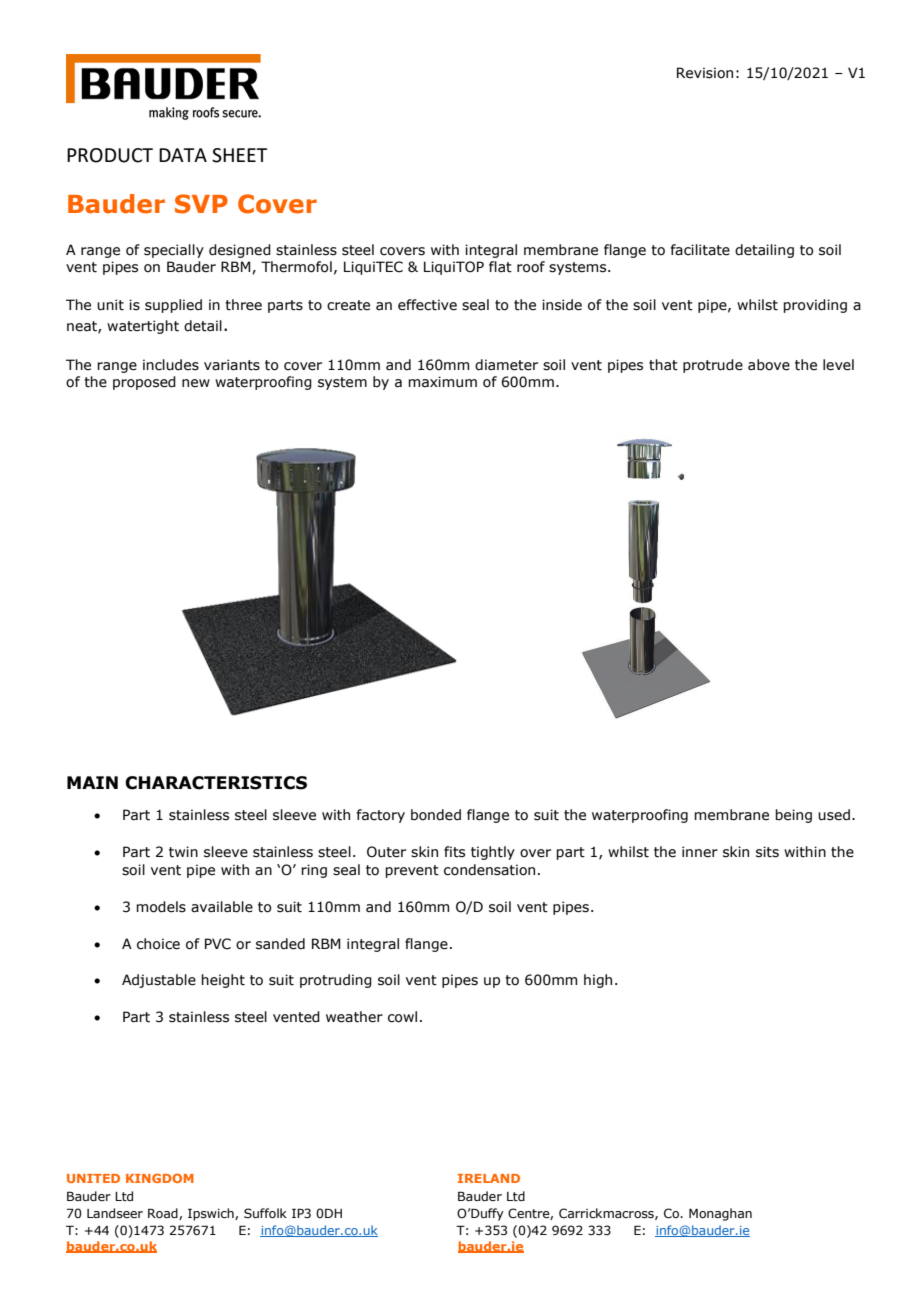  Describe the element at coordinates (436, 815) in the page. I see `bonded` at that location.
